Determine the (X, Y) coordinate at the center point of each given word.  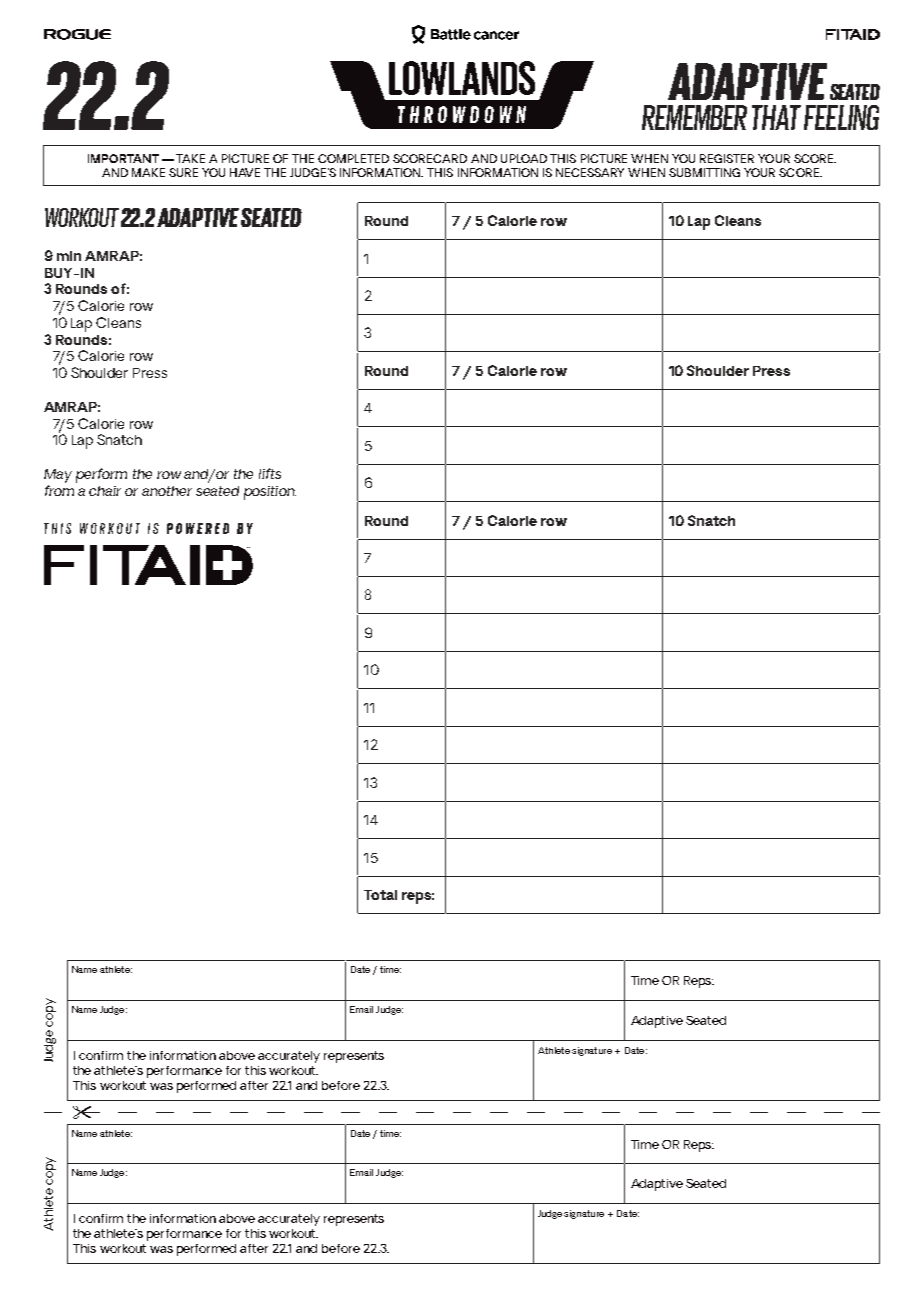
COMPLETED (353, 158)
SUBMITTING (704, 172)
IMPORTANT (123, 158)
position (270, 493)
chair (105, 491)
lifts (270, 473)
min (69, 256)
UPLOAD (524, 158)
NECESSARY (590, 172)
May (58, 476)
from (59, 490)
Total (380, 895)
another (167, 491)
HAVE (245, 172)
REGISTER (727, 158)
